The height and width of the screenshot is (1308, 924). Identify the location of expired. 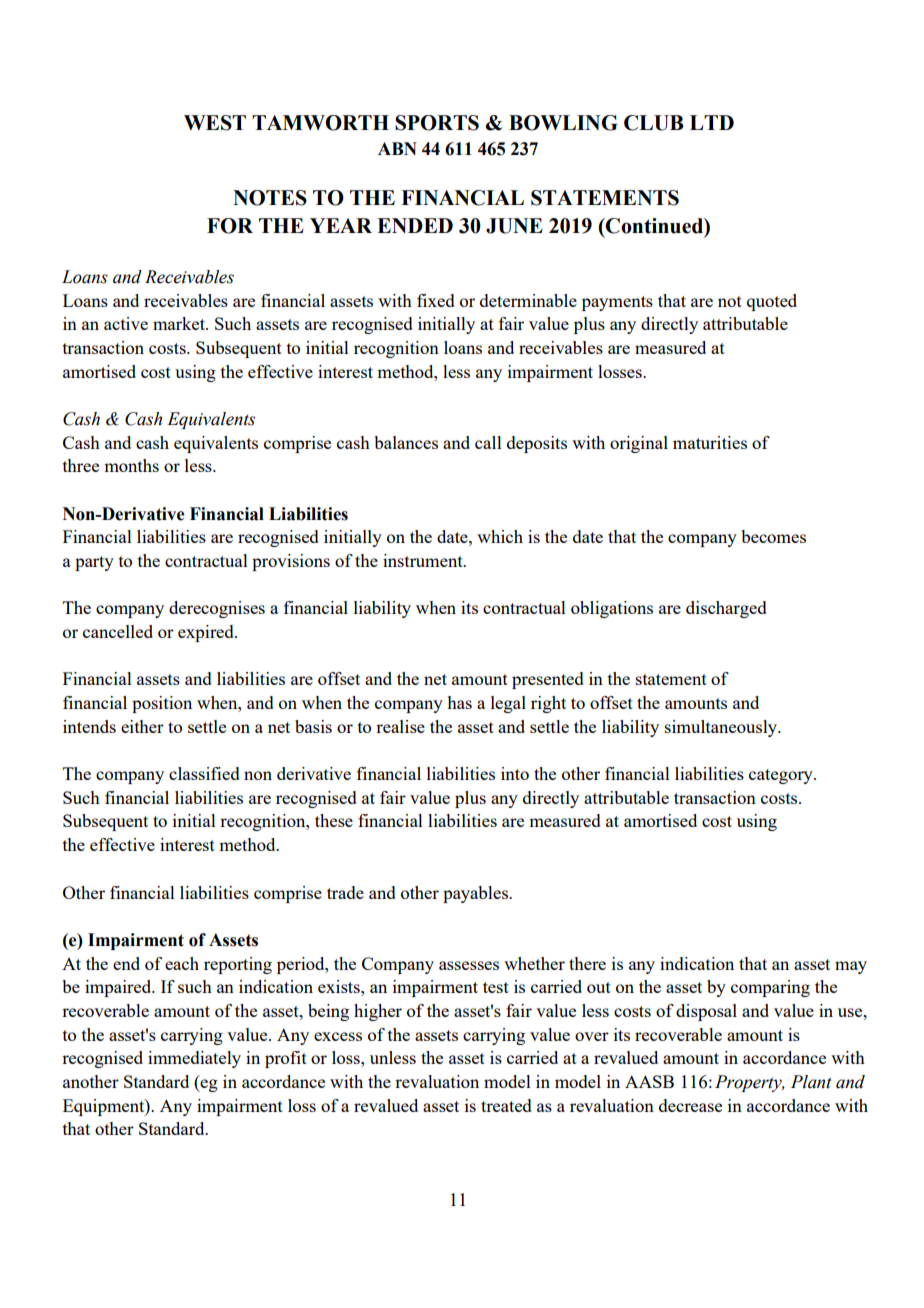
(207, 633).
